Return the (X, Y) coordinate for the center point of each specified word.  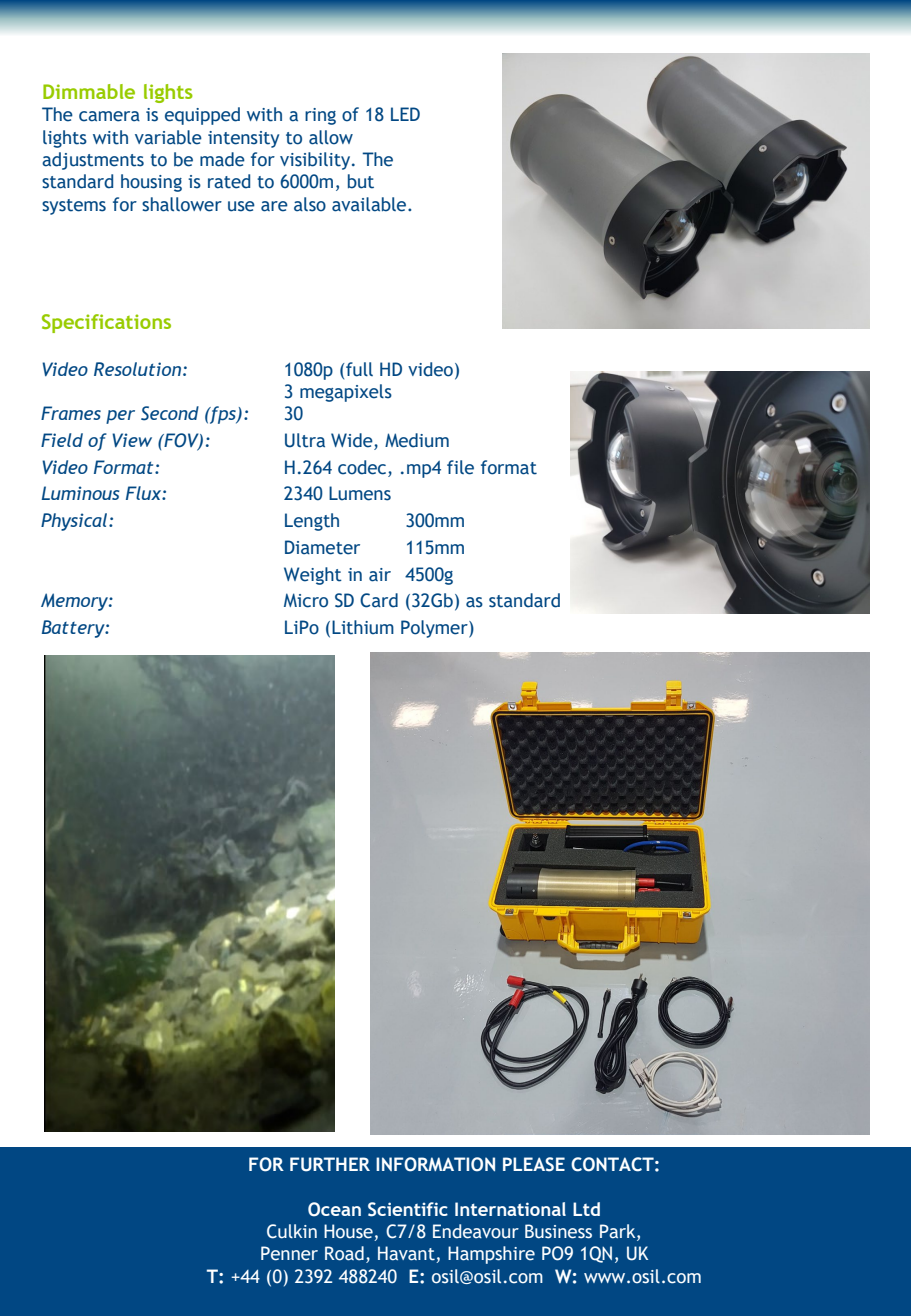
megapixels (346, 393)
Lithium (363, 627)
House (349, 1232)
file (460, 467)
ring (320, 116)
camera (109, 116)
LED (405, 114)
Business (558, 1231)
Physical (75, 522)
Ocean (334, 1209)
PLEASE (534, 1164)
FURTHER (330, 1164)
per (120, 417)
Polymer (435, 629)
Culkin (292, 1231)
